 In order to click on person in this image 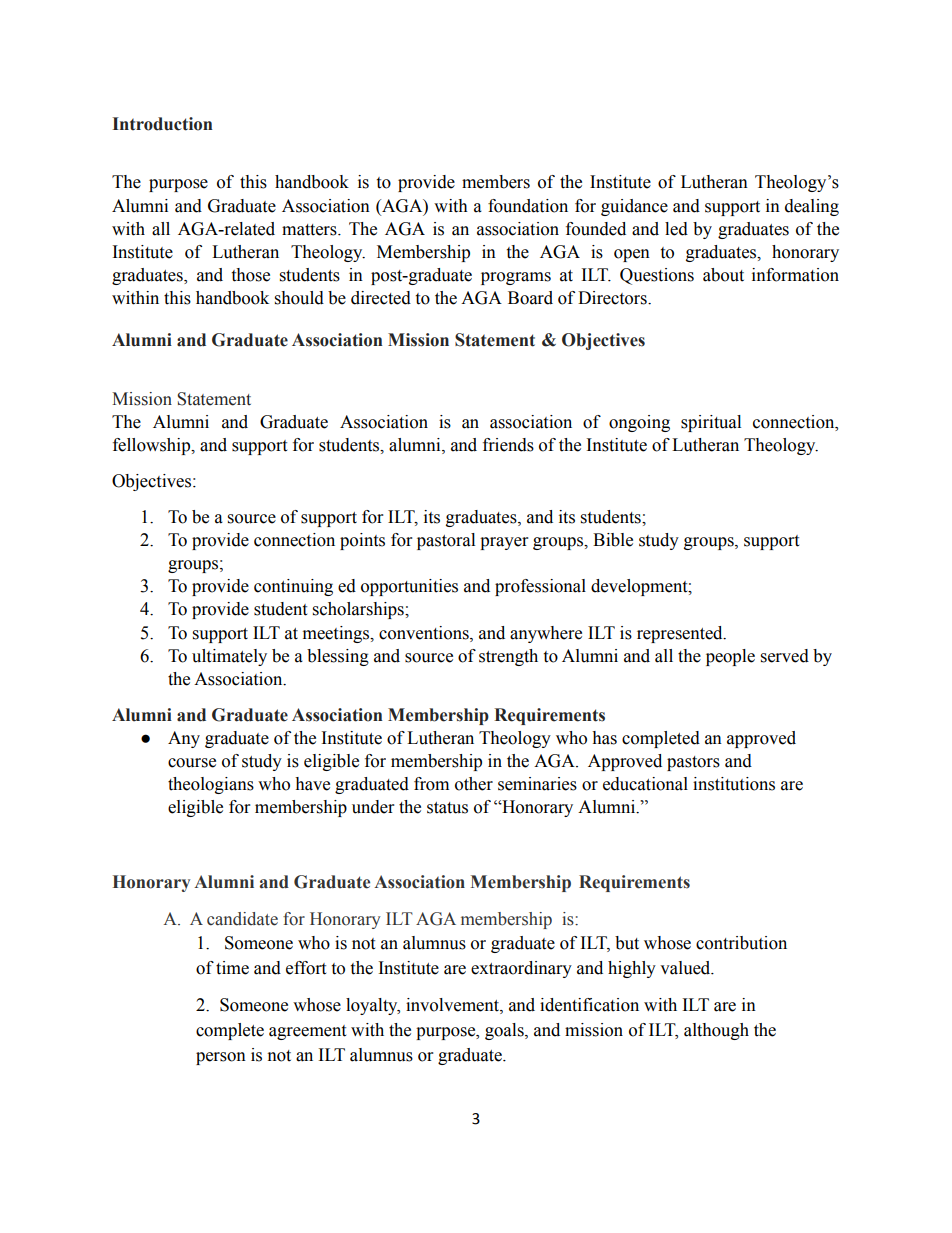, I will do `click(221, 1058)`.
